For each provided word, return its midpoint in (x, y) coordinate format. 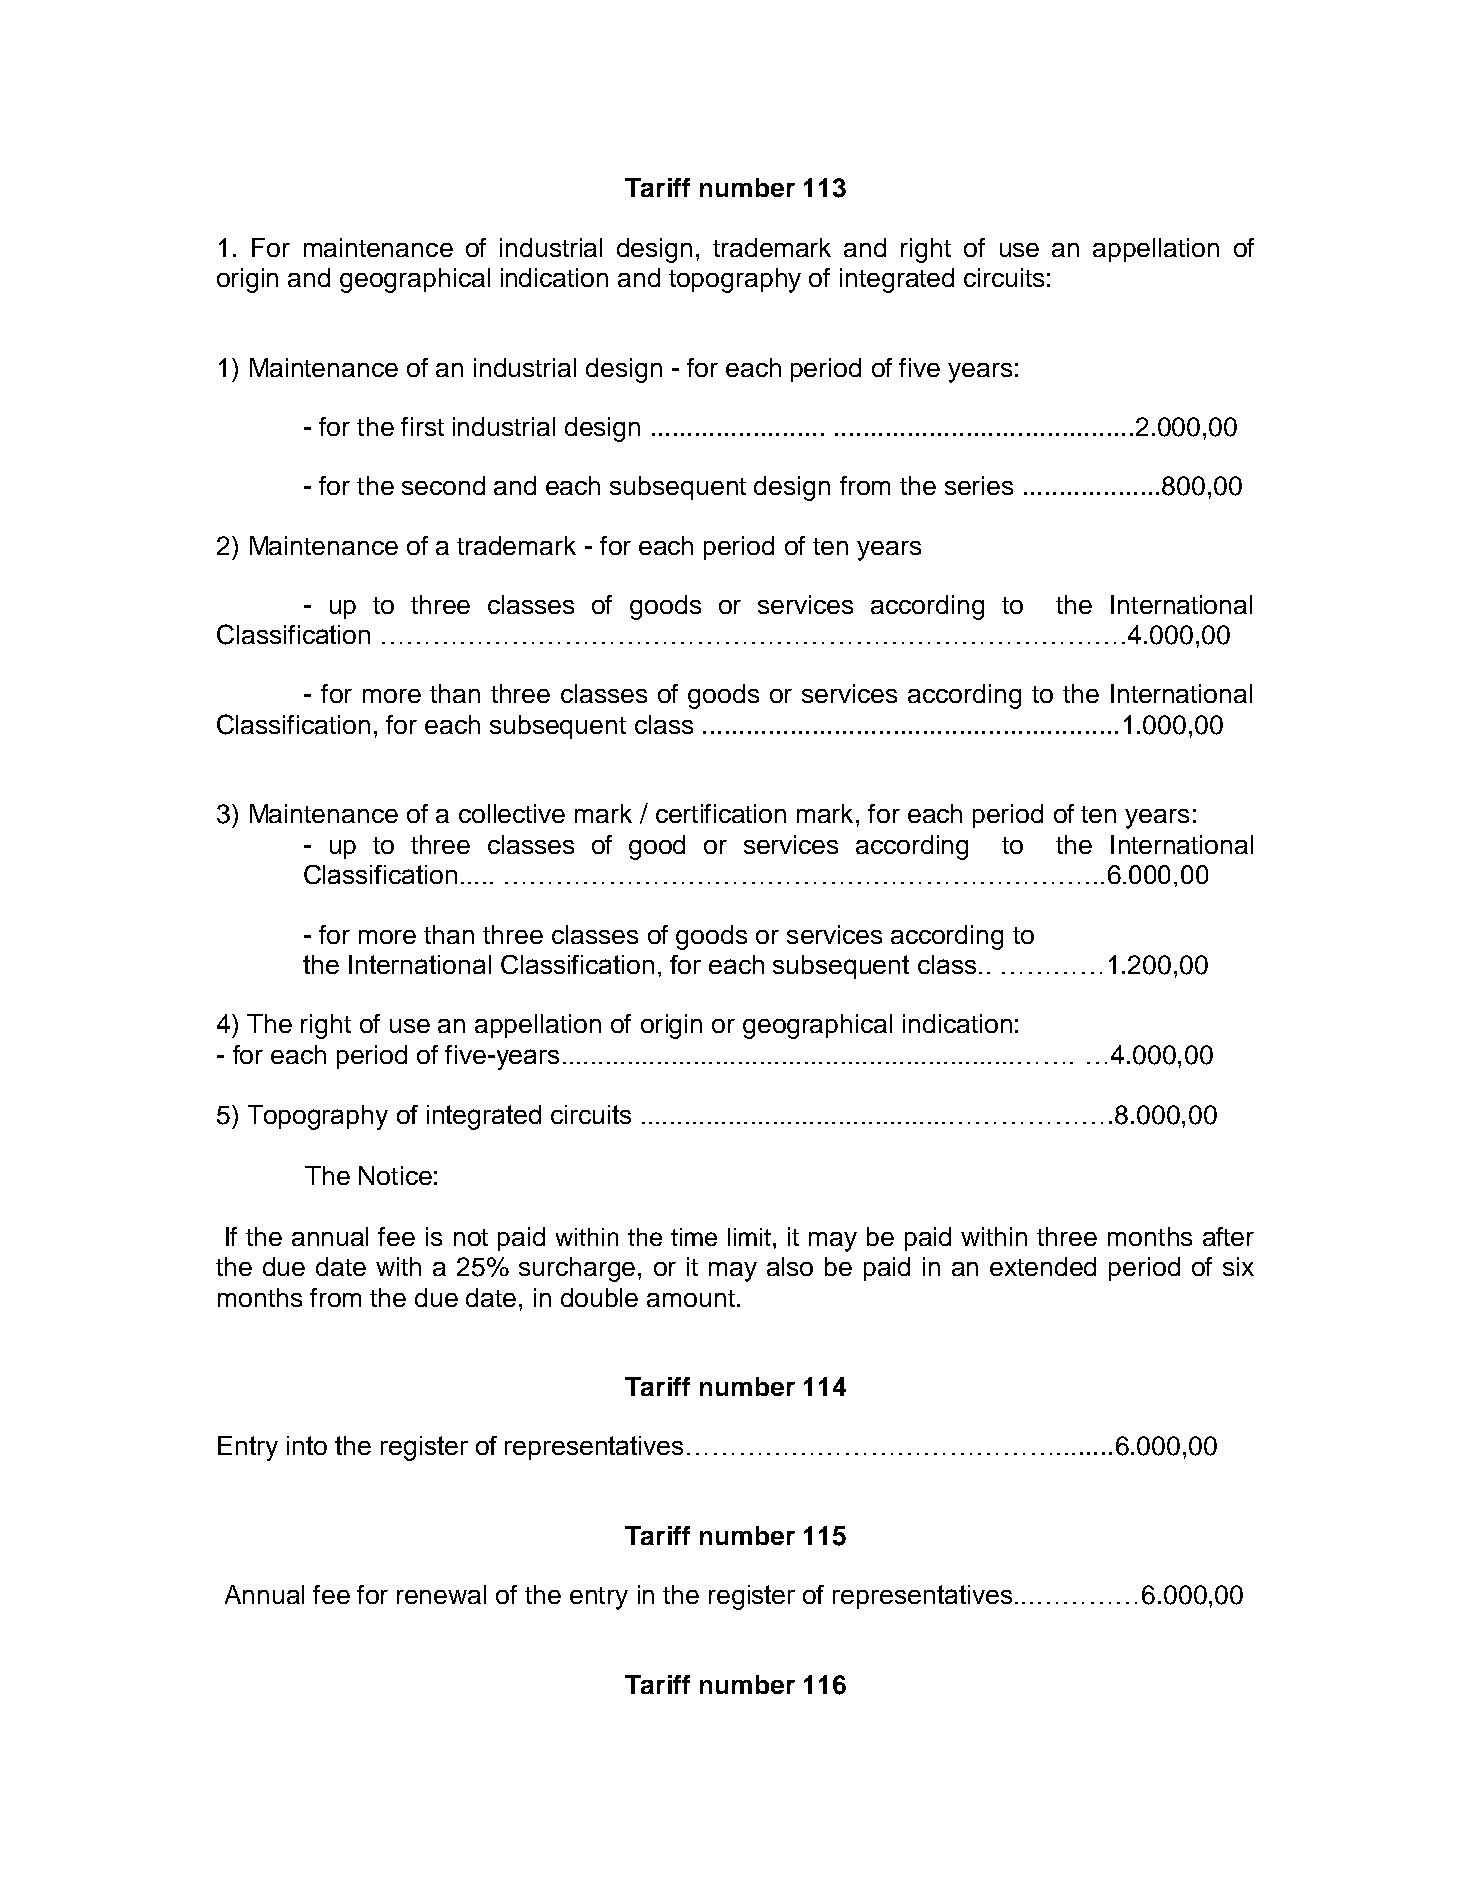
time (694, 1237)
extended (1043, 1266)
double (599, 1297)
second (443, 485)
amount (691, 1298)
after (1228, 1236)
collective (512, 813)
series (979, 485)
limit (751, 1237)
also (790, 1266)
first (422, 426)
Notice (395, 1175)
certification (721, 813)
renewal (441, 1594)
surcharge (577, 1269)
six (1238, 1266)
